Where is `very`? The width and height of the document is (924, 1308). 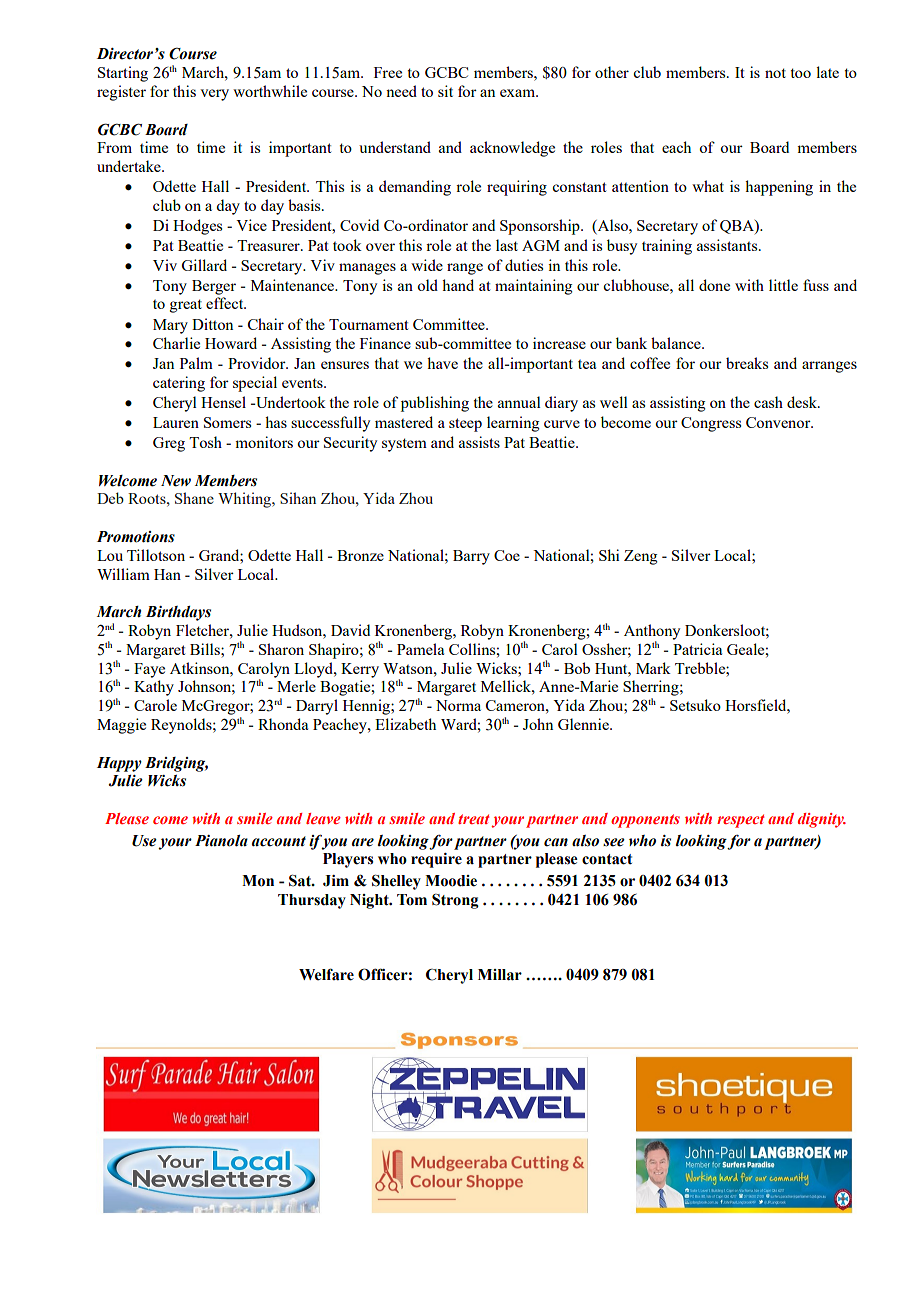
very is located at coordinates (214, 95).
